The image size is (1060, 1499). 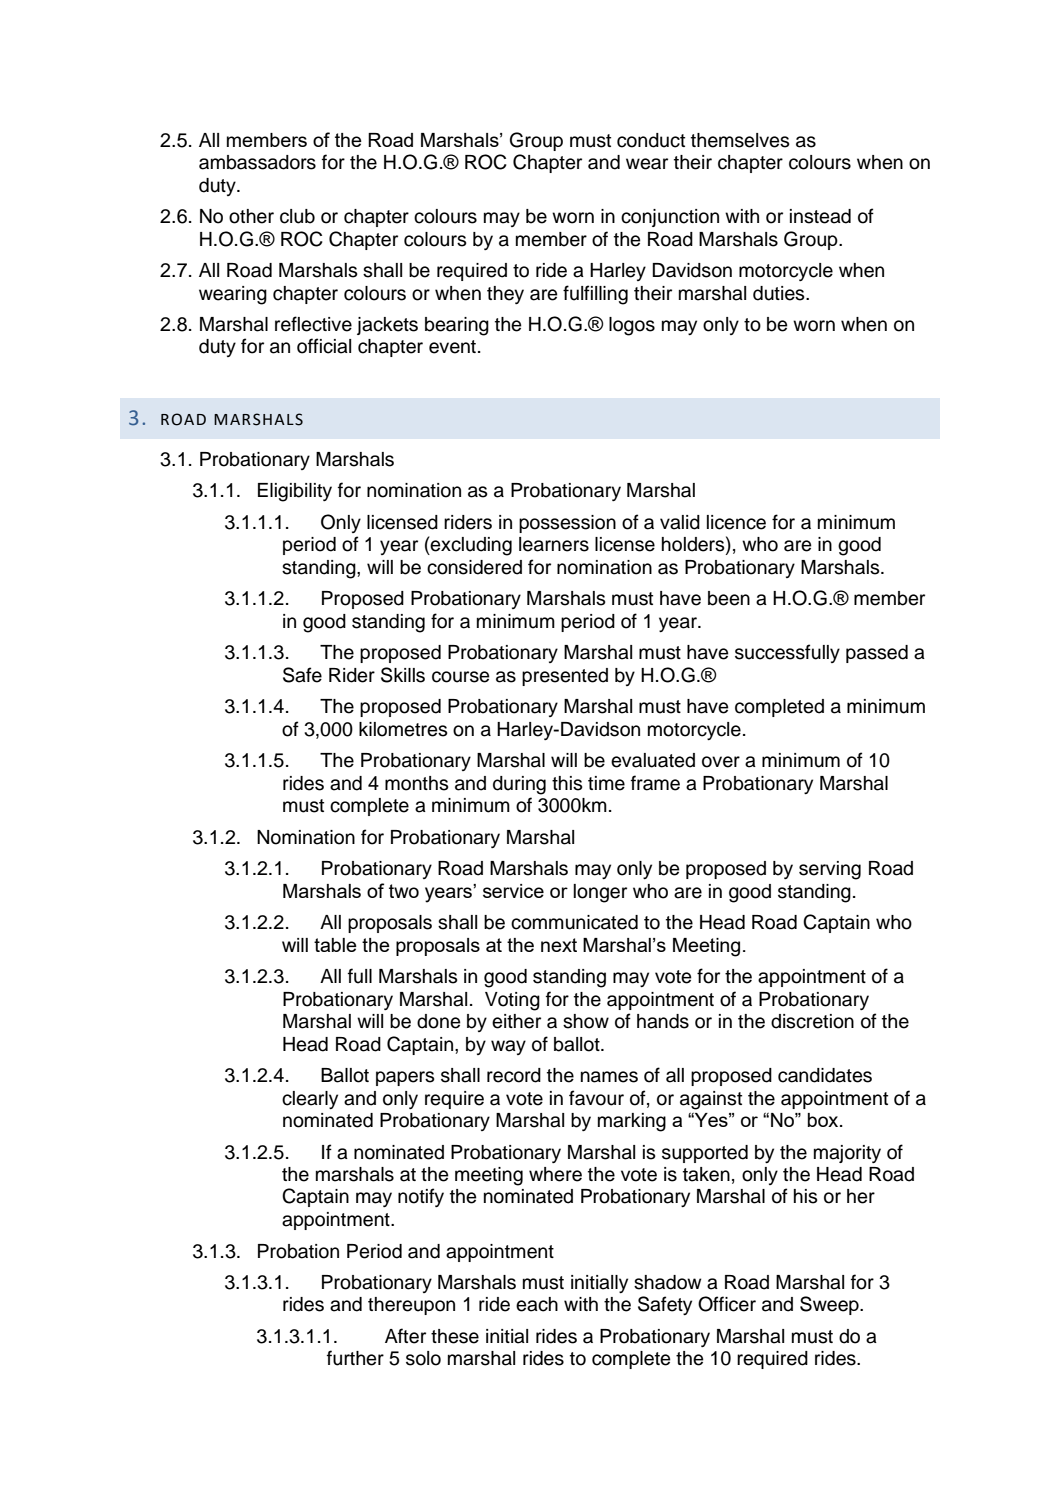 I want to click on table, so click(x=335, y=945).
